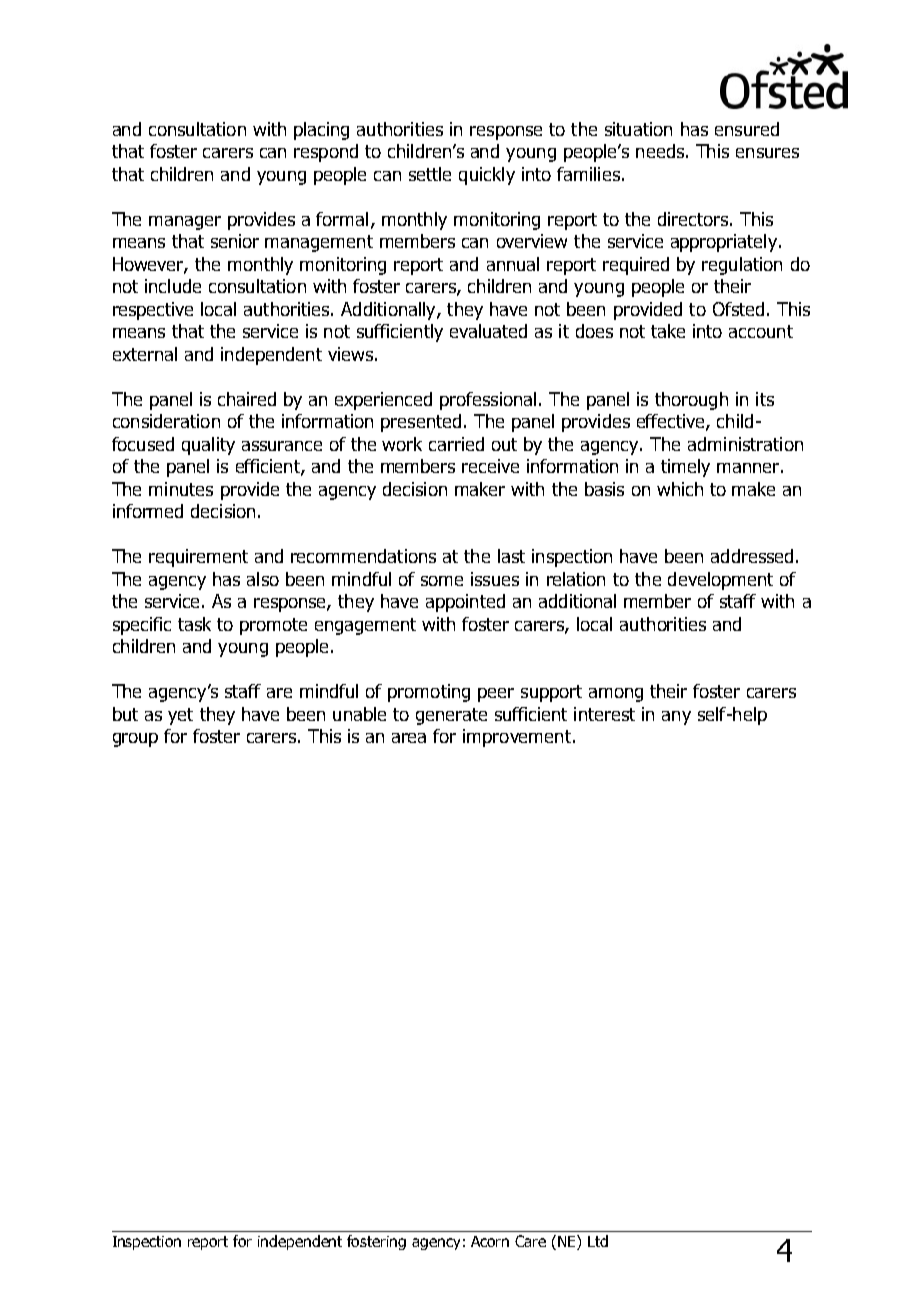 The height and width of the screenshot is (1308, 924). I want to click on consideration, so click(166, 421).
